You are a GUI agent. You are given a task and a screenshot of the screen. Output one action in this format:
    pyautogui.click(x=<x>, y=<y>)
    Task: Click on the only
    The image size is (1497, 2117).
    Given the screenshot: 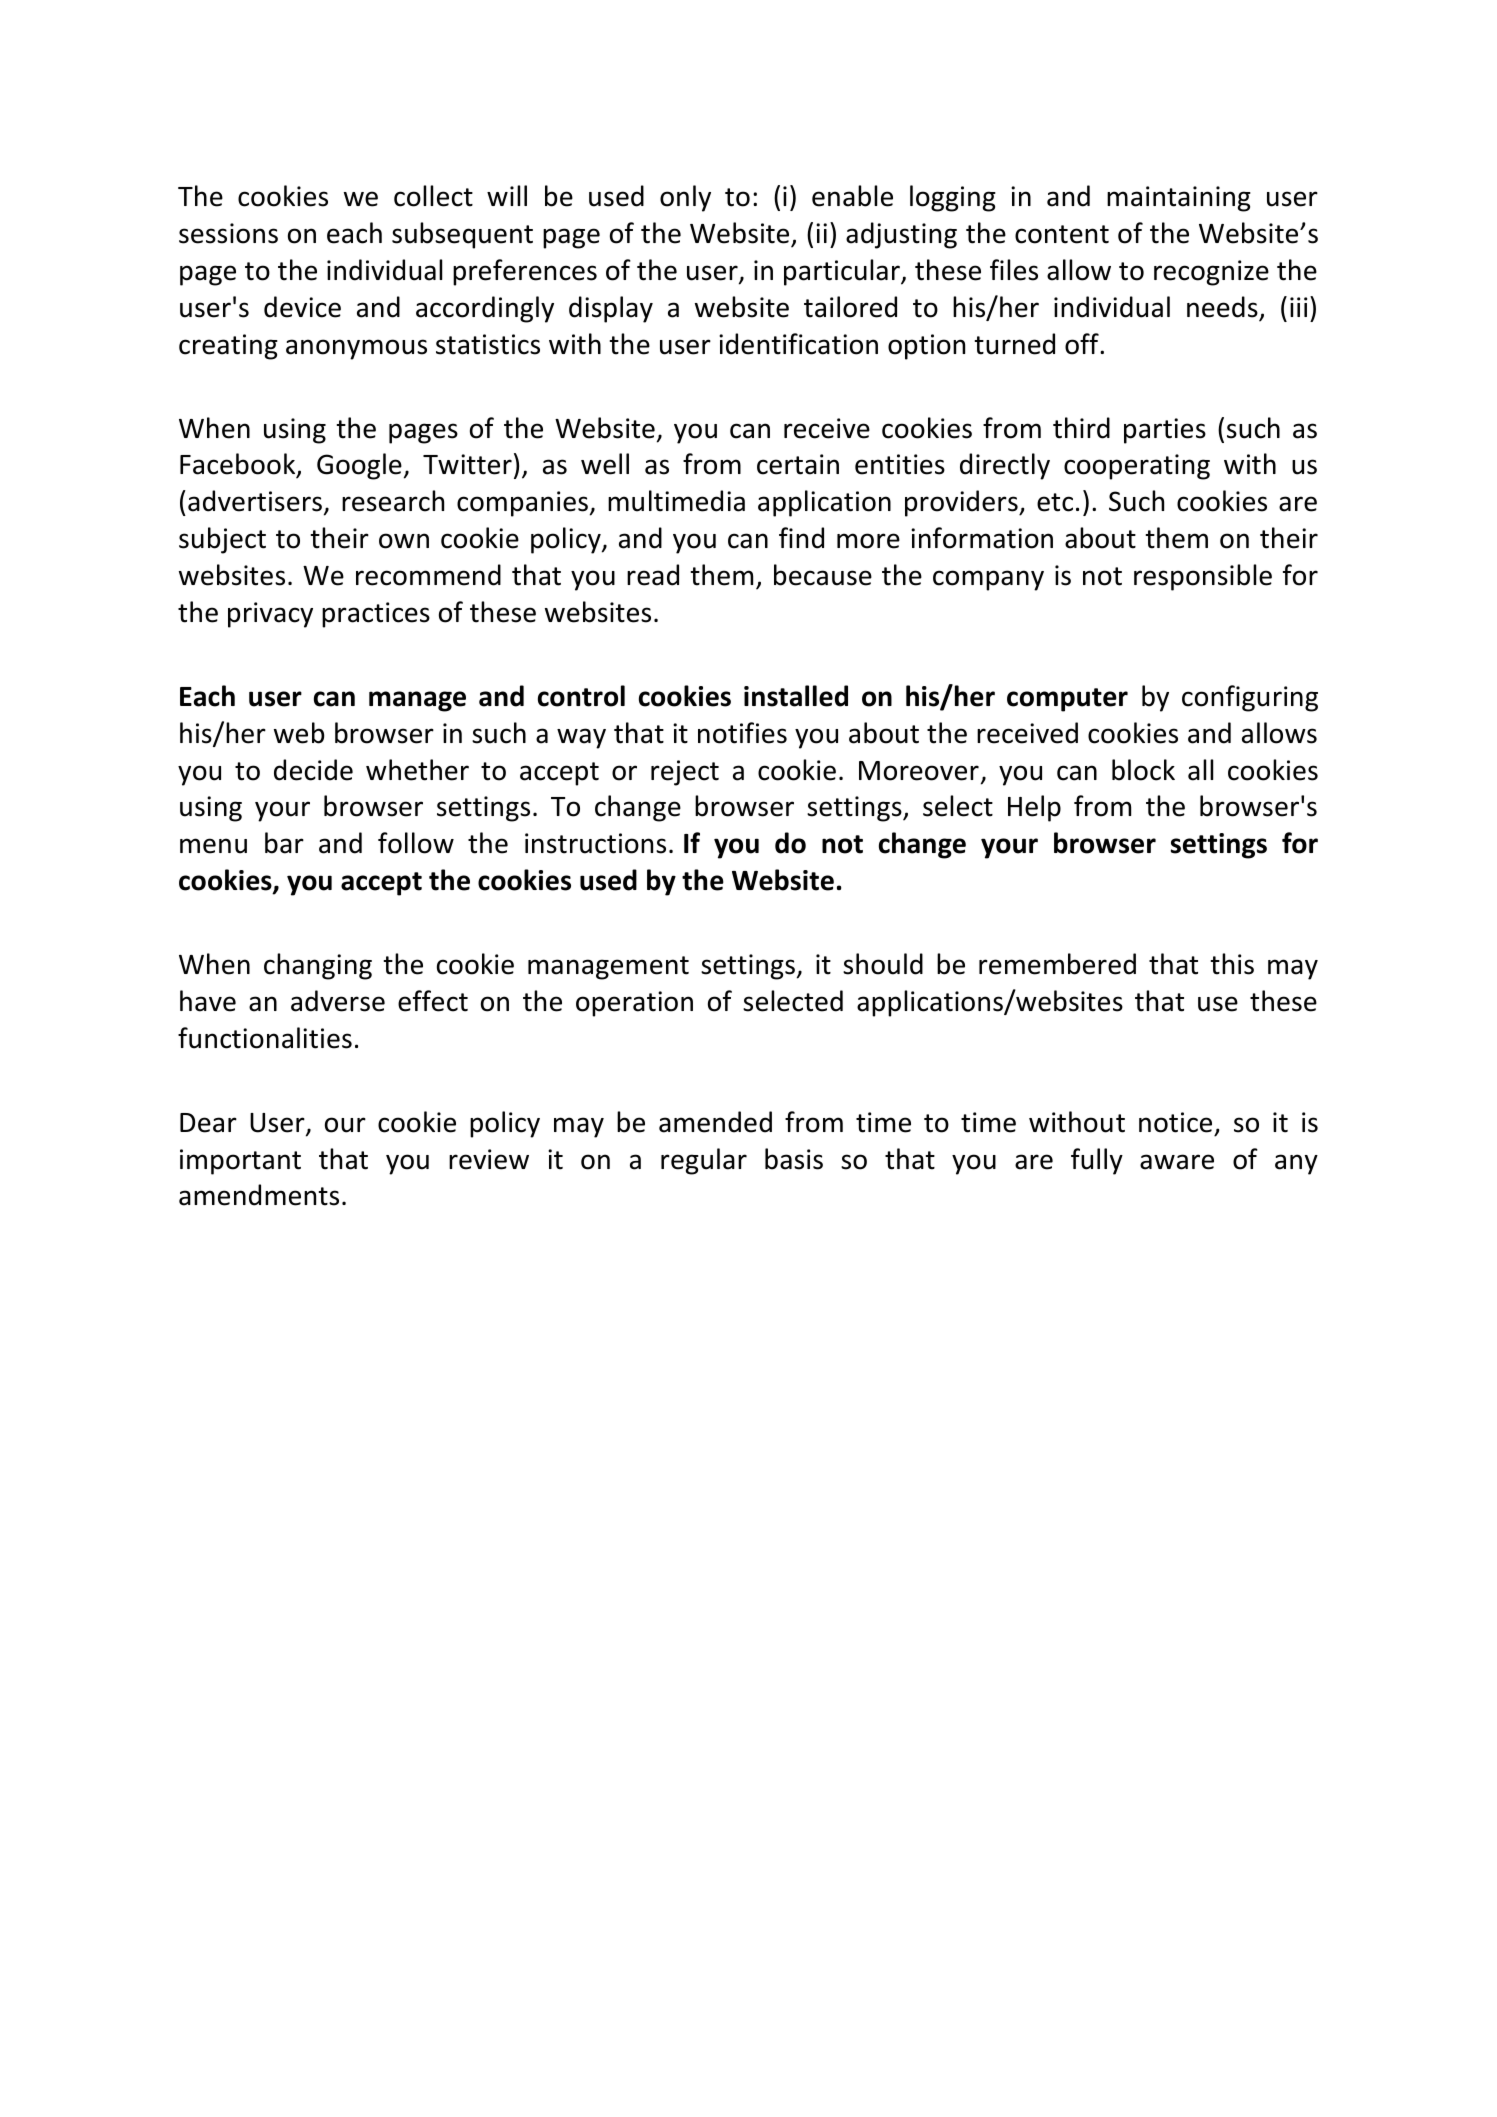 What is the action you would take?
    pyautogui.click(x=685, y=198)
